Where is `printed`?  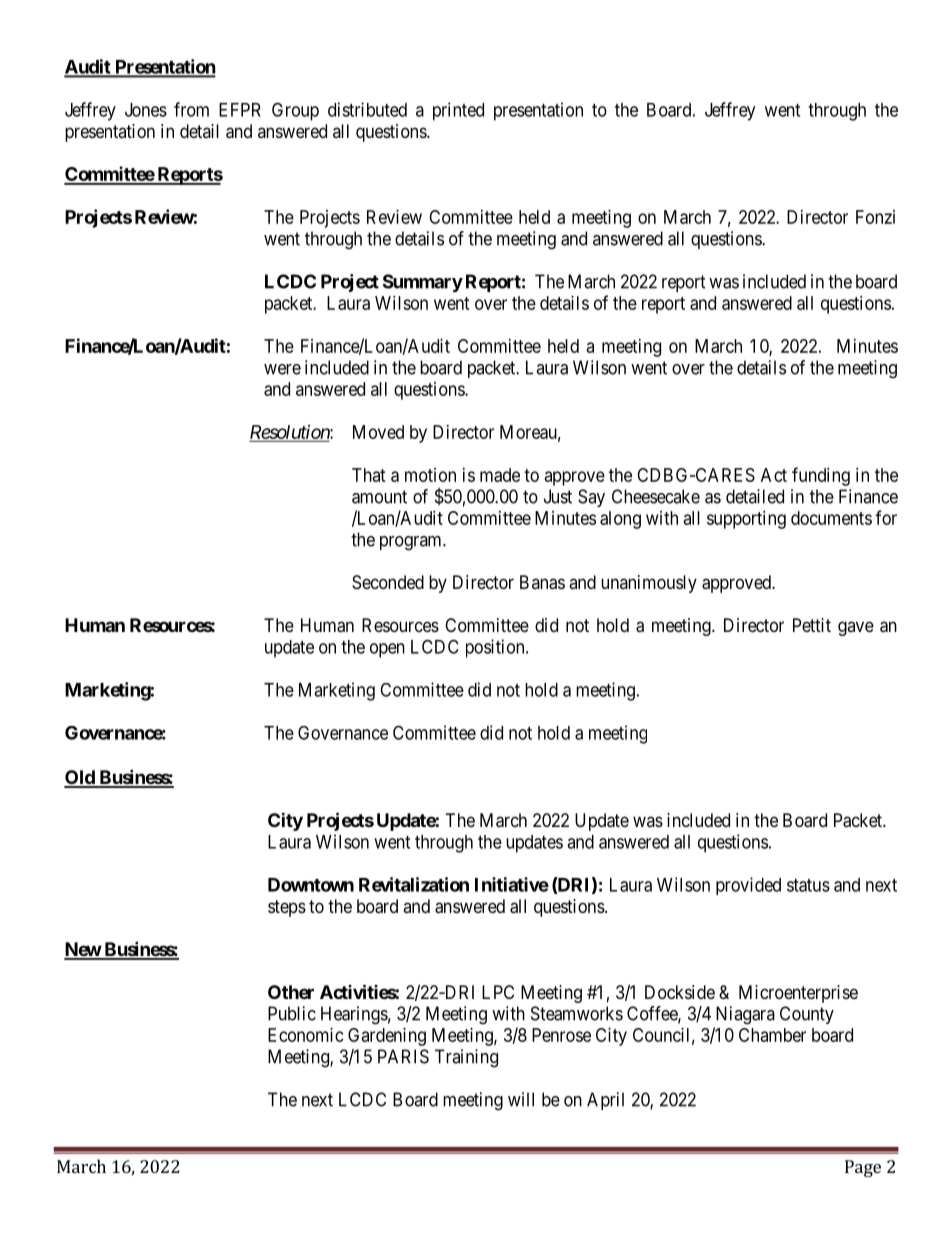 printed is located at coordinates (458, 111).
